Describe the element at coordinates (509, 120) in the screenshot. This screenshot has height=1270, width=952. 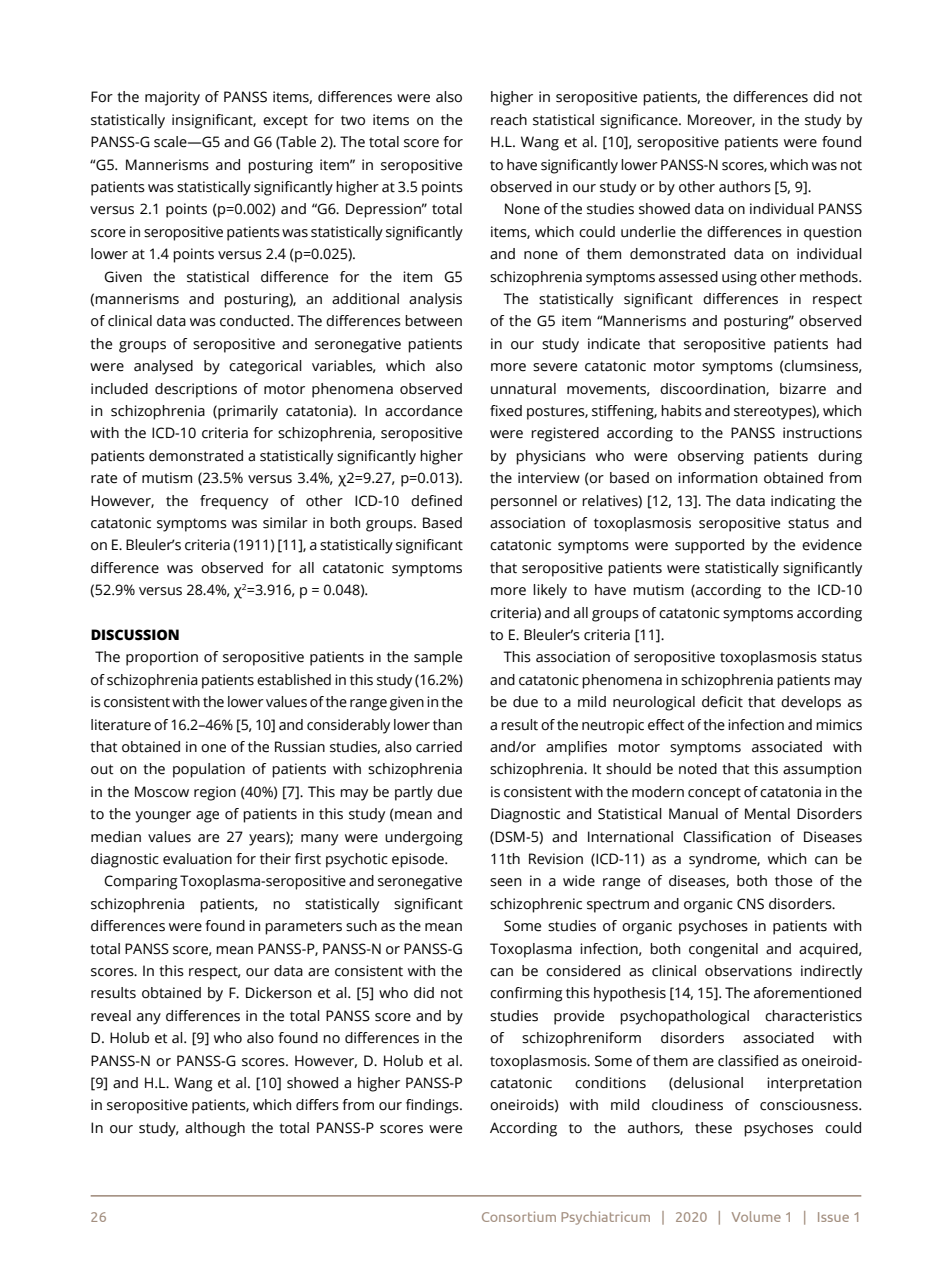
I see `reach` at that location.
